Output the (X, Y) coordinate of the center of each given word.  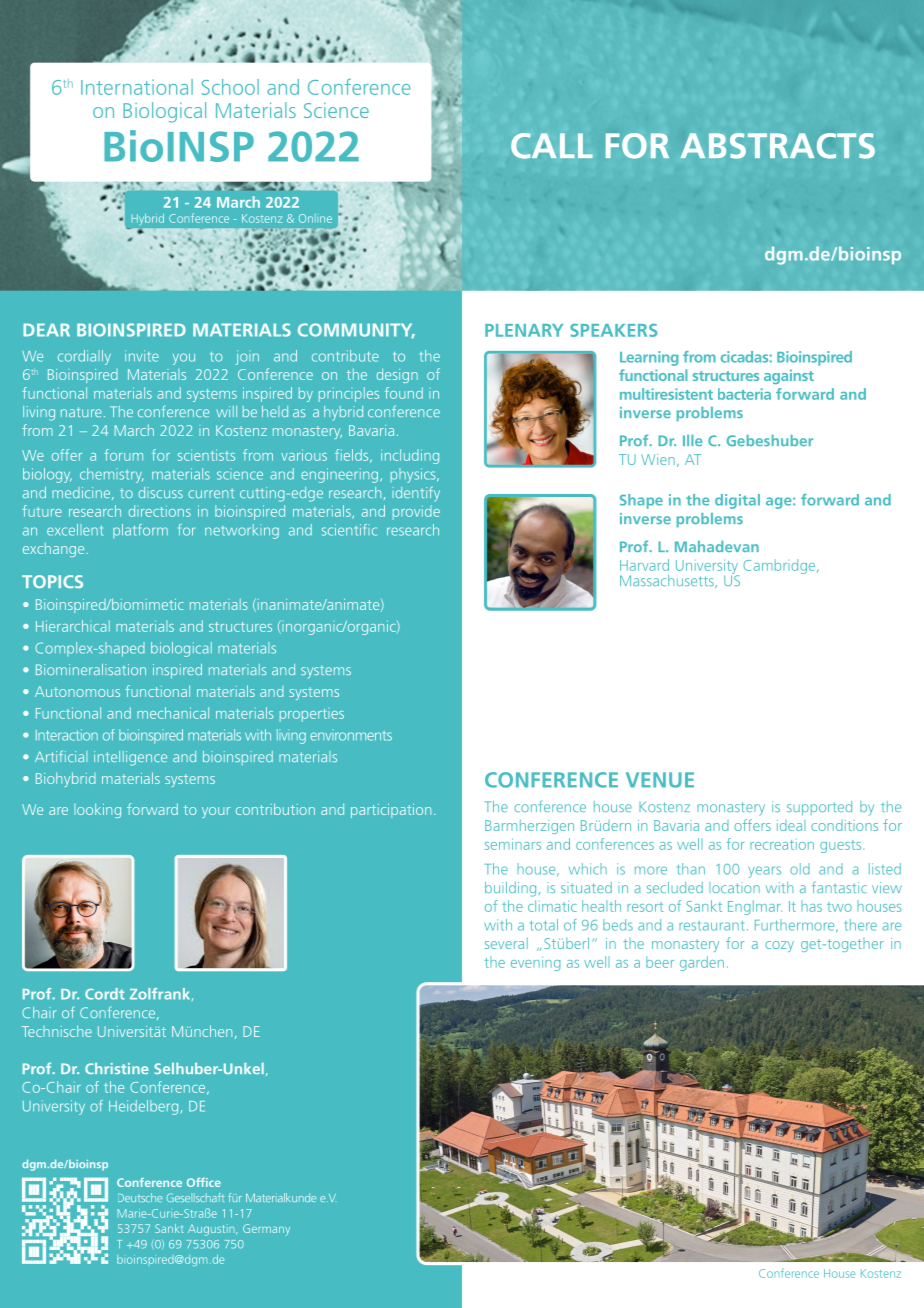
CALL (552, 146)
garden (702, 963)
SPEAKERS (613, 330)
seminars (513, 844)
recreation (782, 844)
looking (97, 810)
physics (414, 475)
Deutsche (140, 1197)
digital (737, 501)
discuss (161, 492)
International (137, 87)
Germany (266, 1230)
